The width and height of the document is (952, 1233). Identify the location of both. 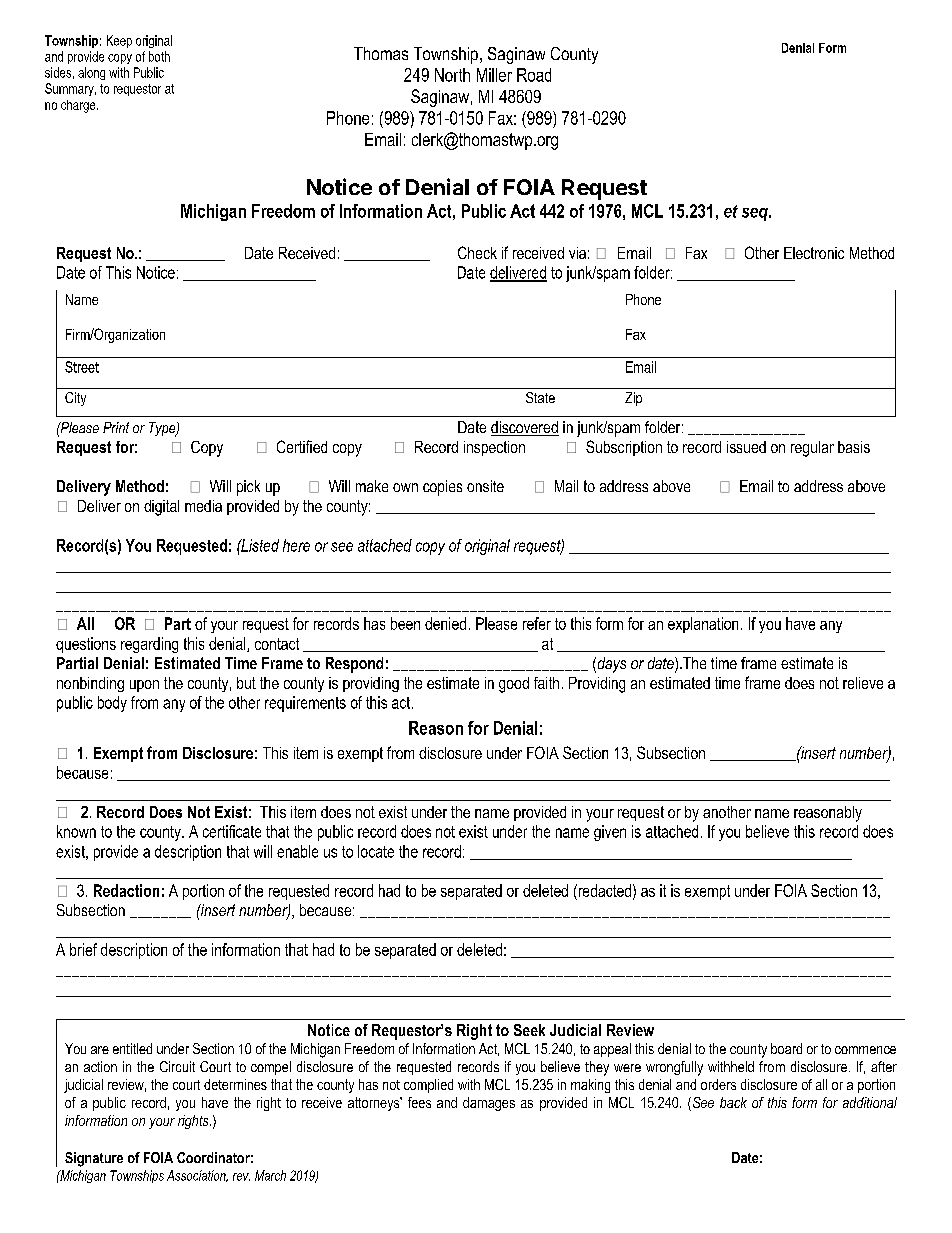
(159, 56).
